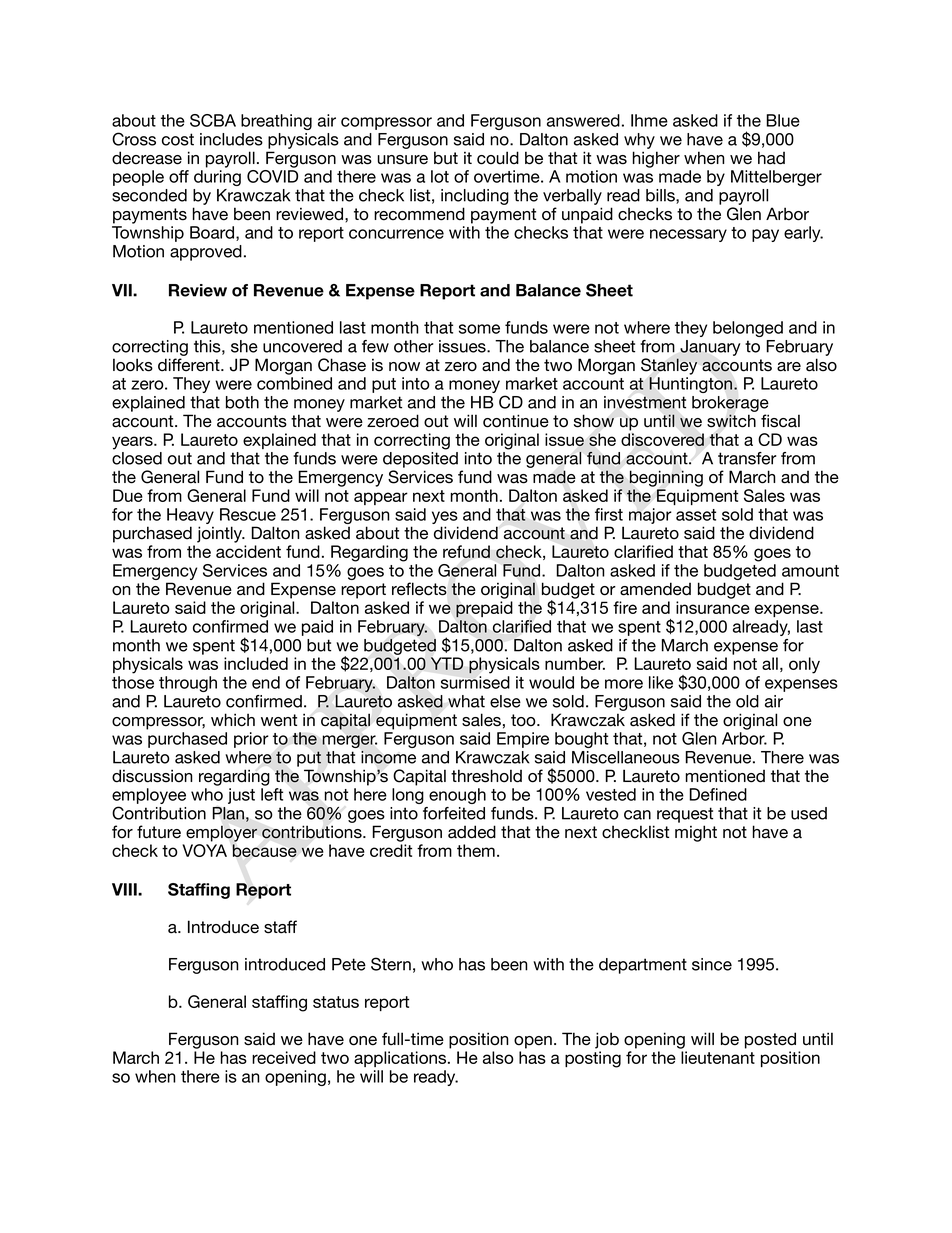  What do you see at coordinates (231, 139) in the page?
I see `includes` at bounding box center [231, 139].
